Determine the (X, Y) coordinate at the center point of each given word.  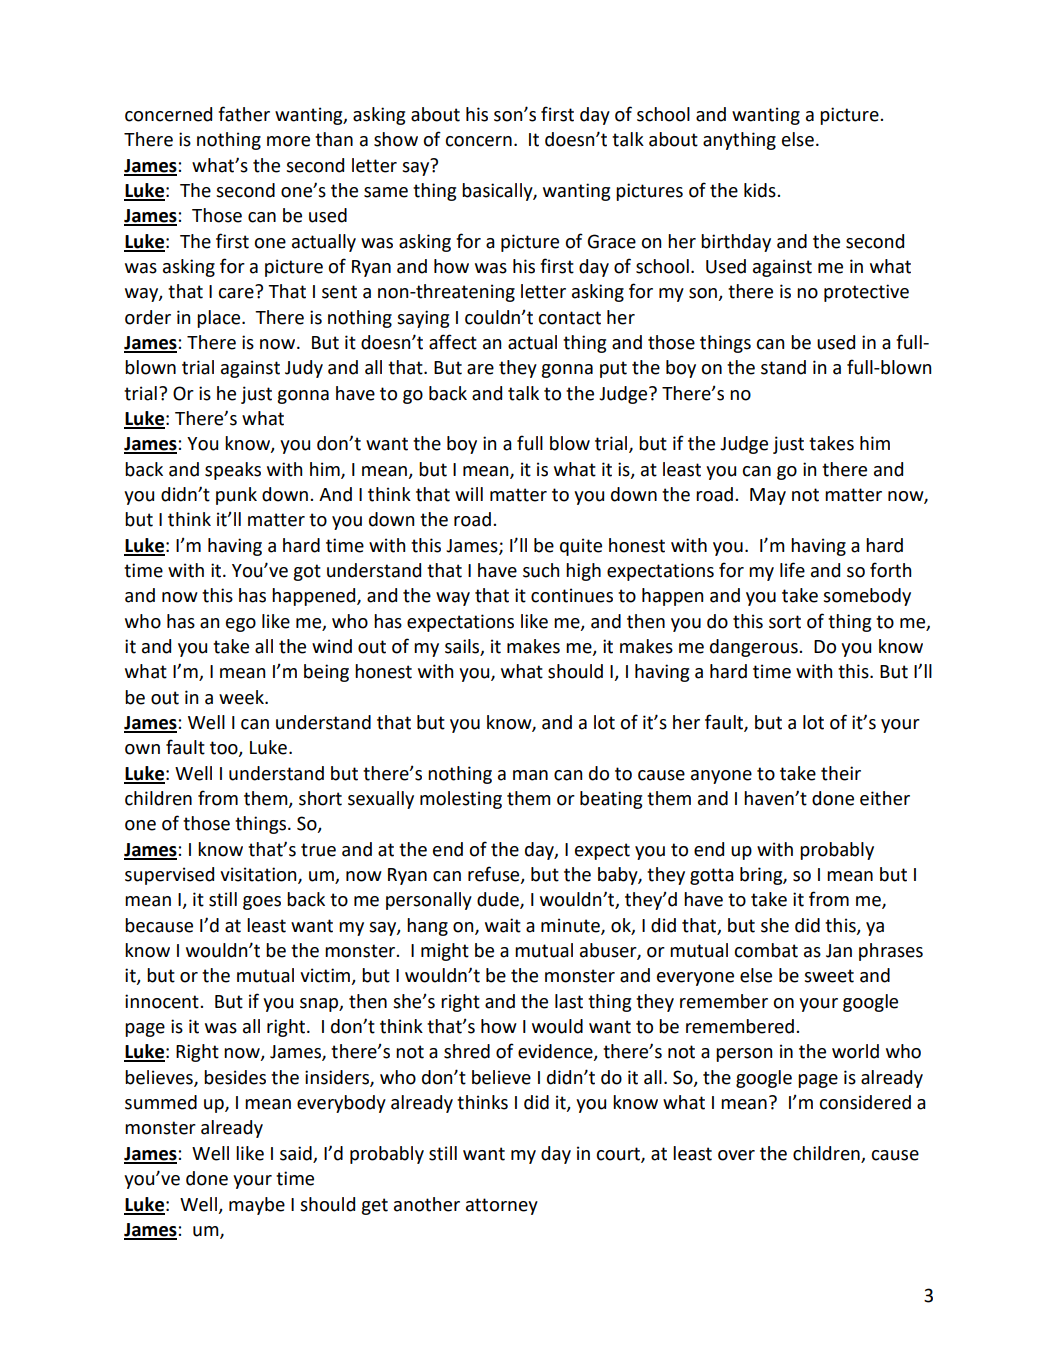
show (396, 139)
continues (572, 595)
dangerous (755, 648)
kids (761, 190)
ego (241, 625)
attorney (502, 1206)
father (244, 114)
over (736, 1155)
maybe (257, 1206)
